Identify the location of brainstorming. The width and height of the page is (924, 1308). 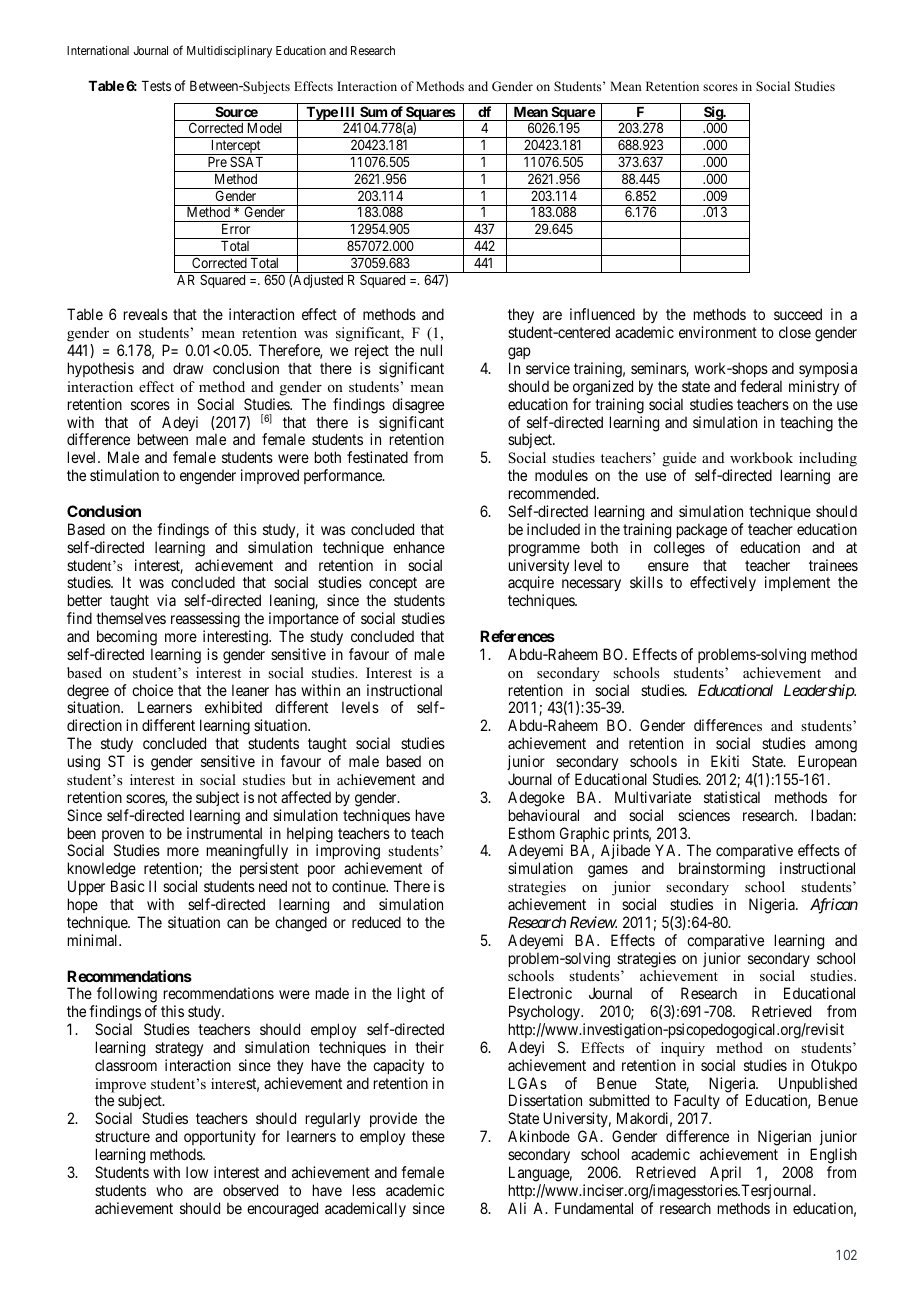
(722, 870).
